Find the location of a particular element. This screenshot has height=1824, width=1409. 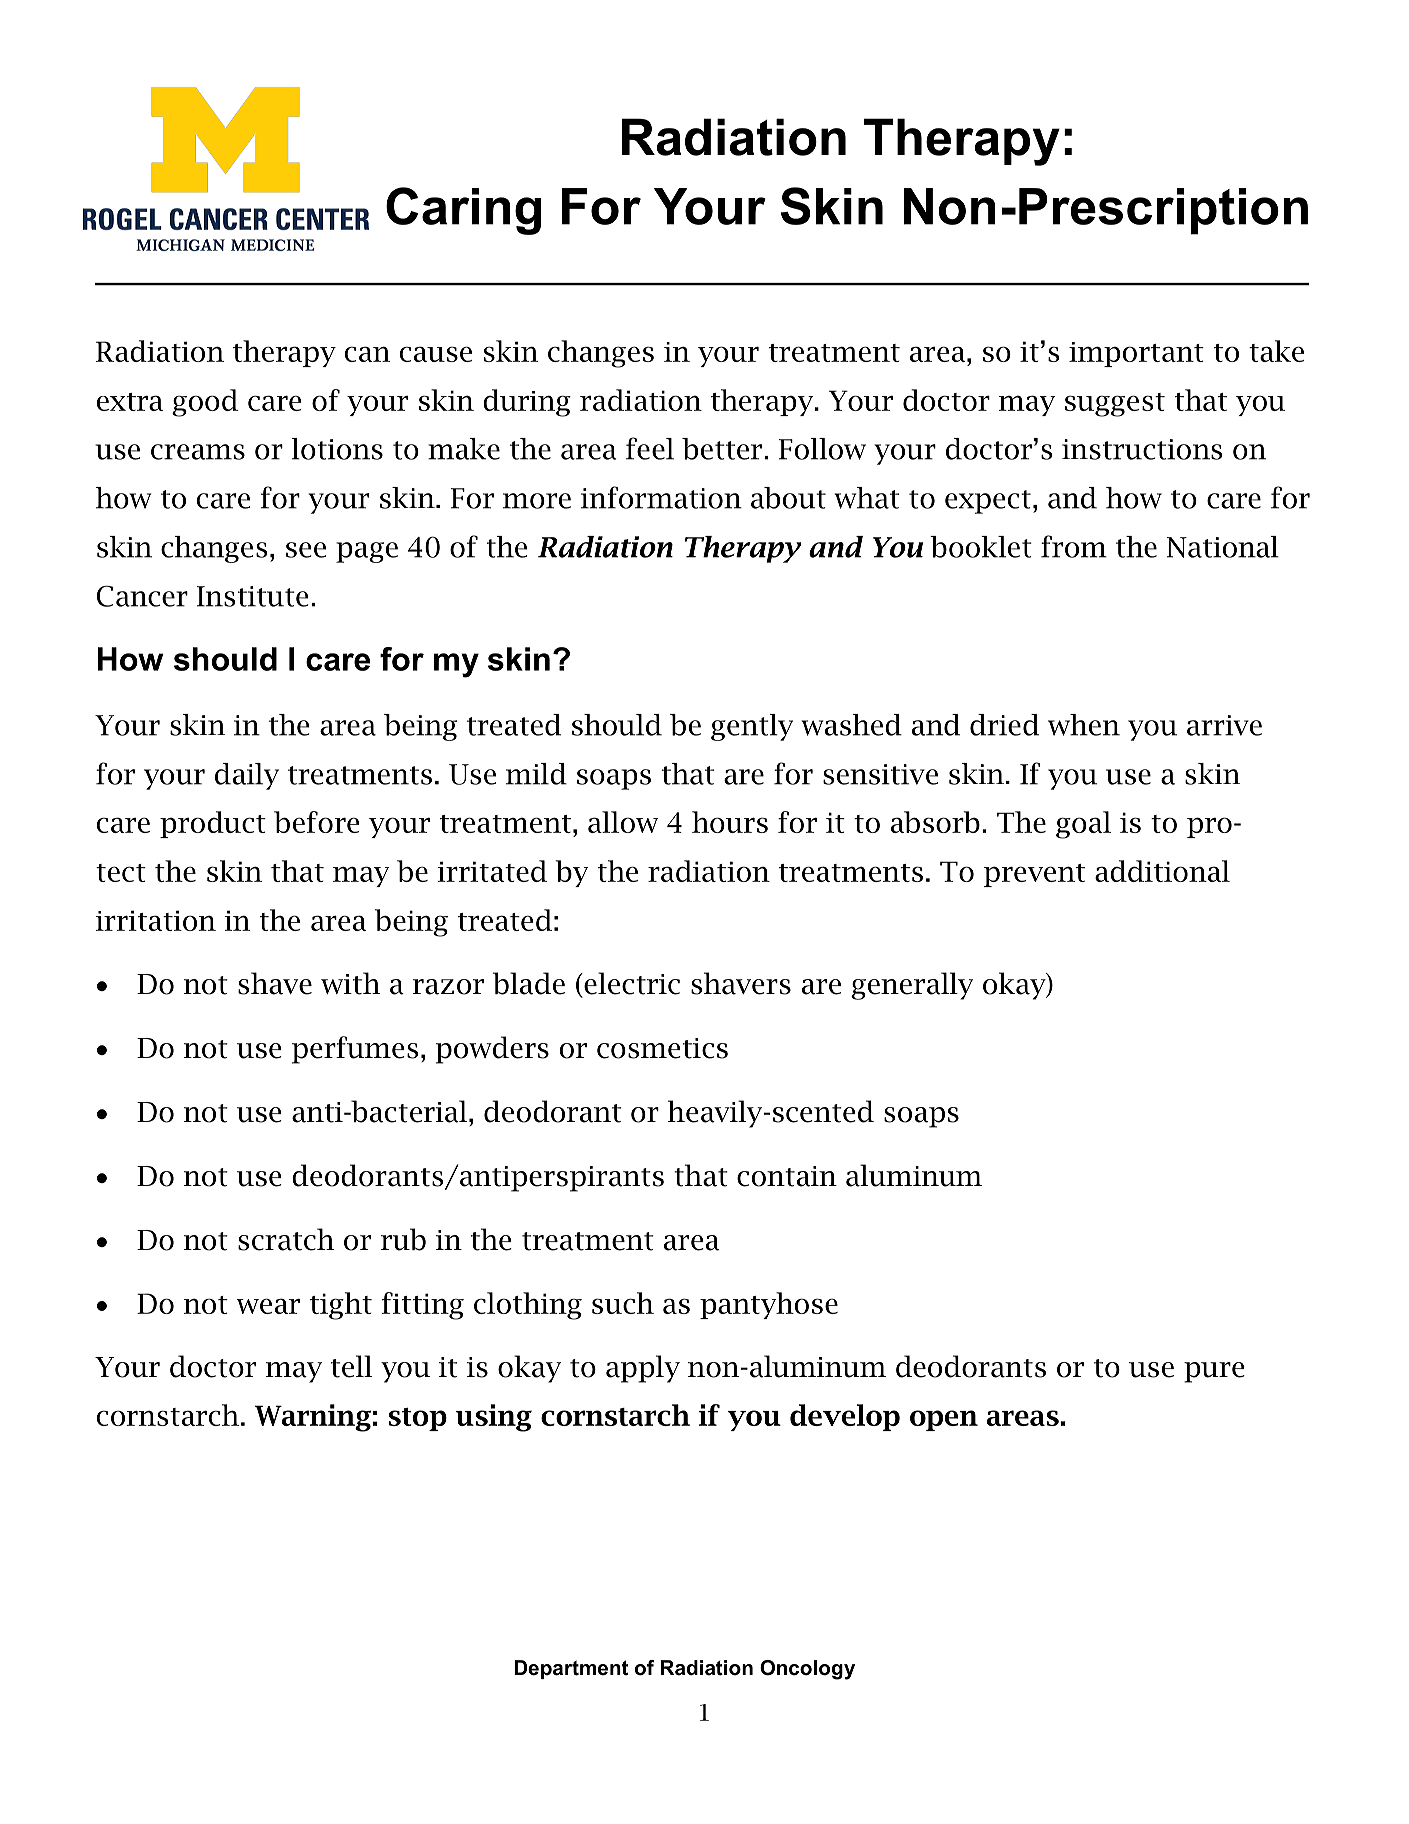

Department is located at coordinates (571, 1669).
